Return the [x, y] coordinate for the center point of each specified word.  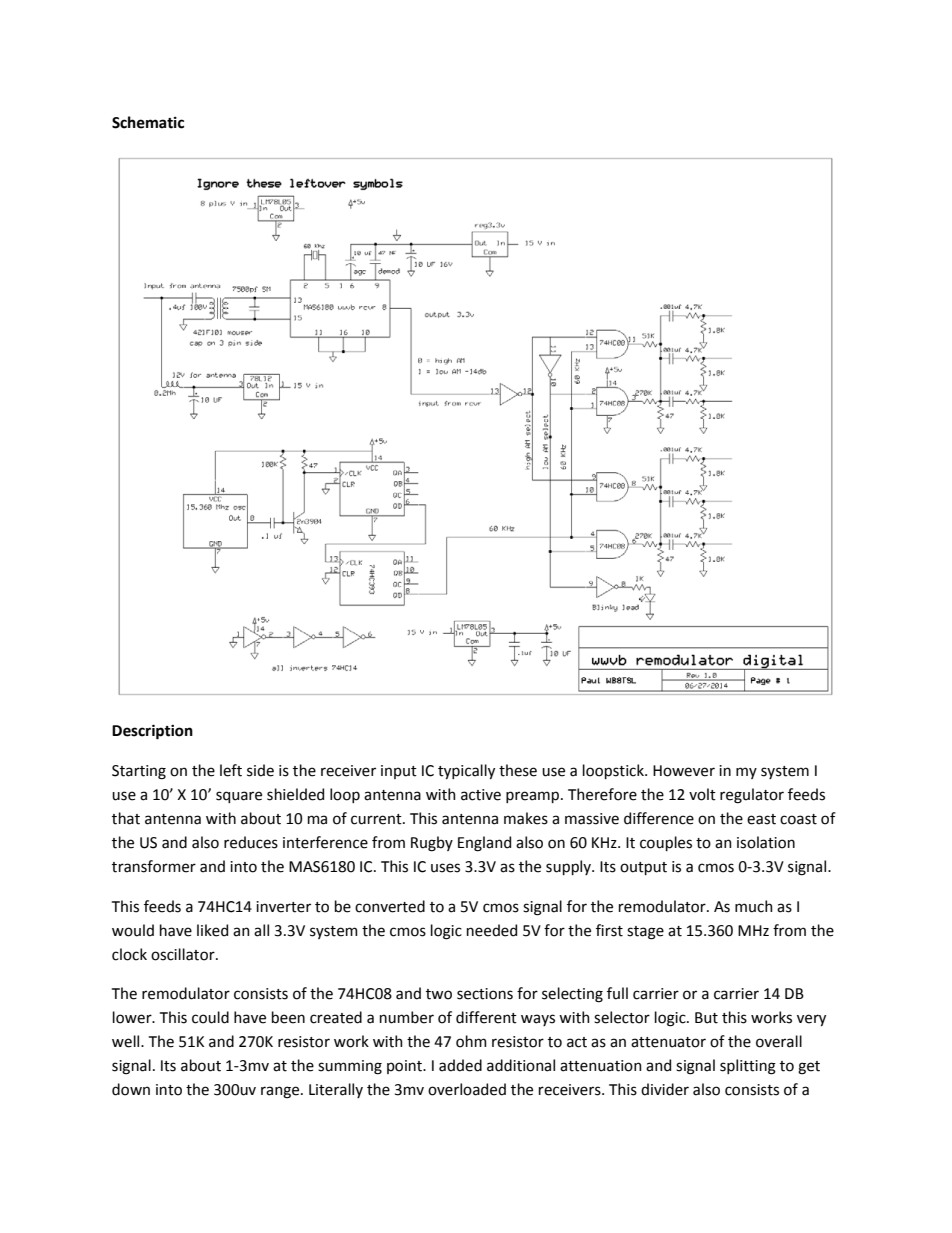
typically [466, 771]
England [484, 844]
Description [152, 732]
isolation [766, 842]
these [518, 770]
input [399, 772]
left [231, 770]
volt [702, 794]
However [684, 771]
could [210, 1017]
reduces [251, 842]
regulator [752, 796]
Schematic [148, 122]
